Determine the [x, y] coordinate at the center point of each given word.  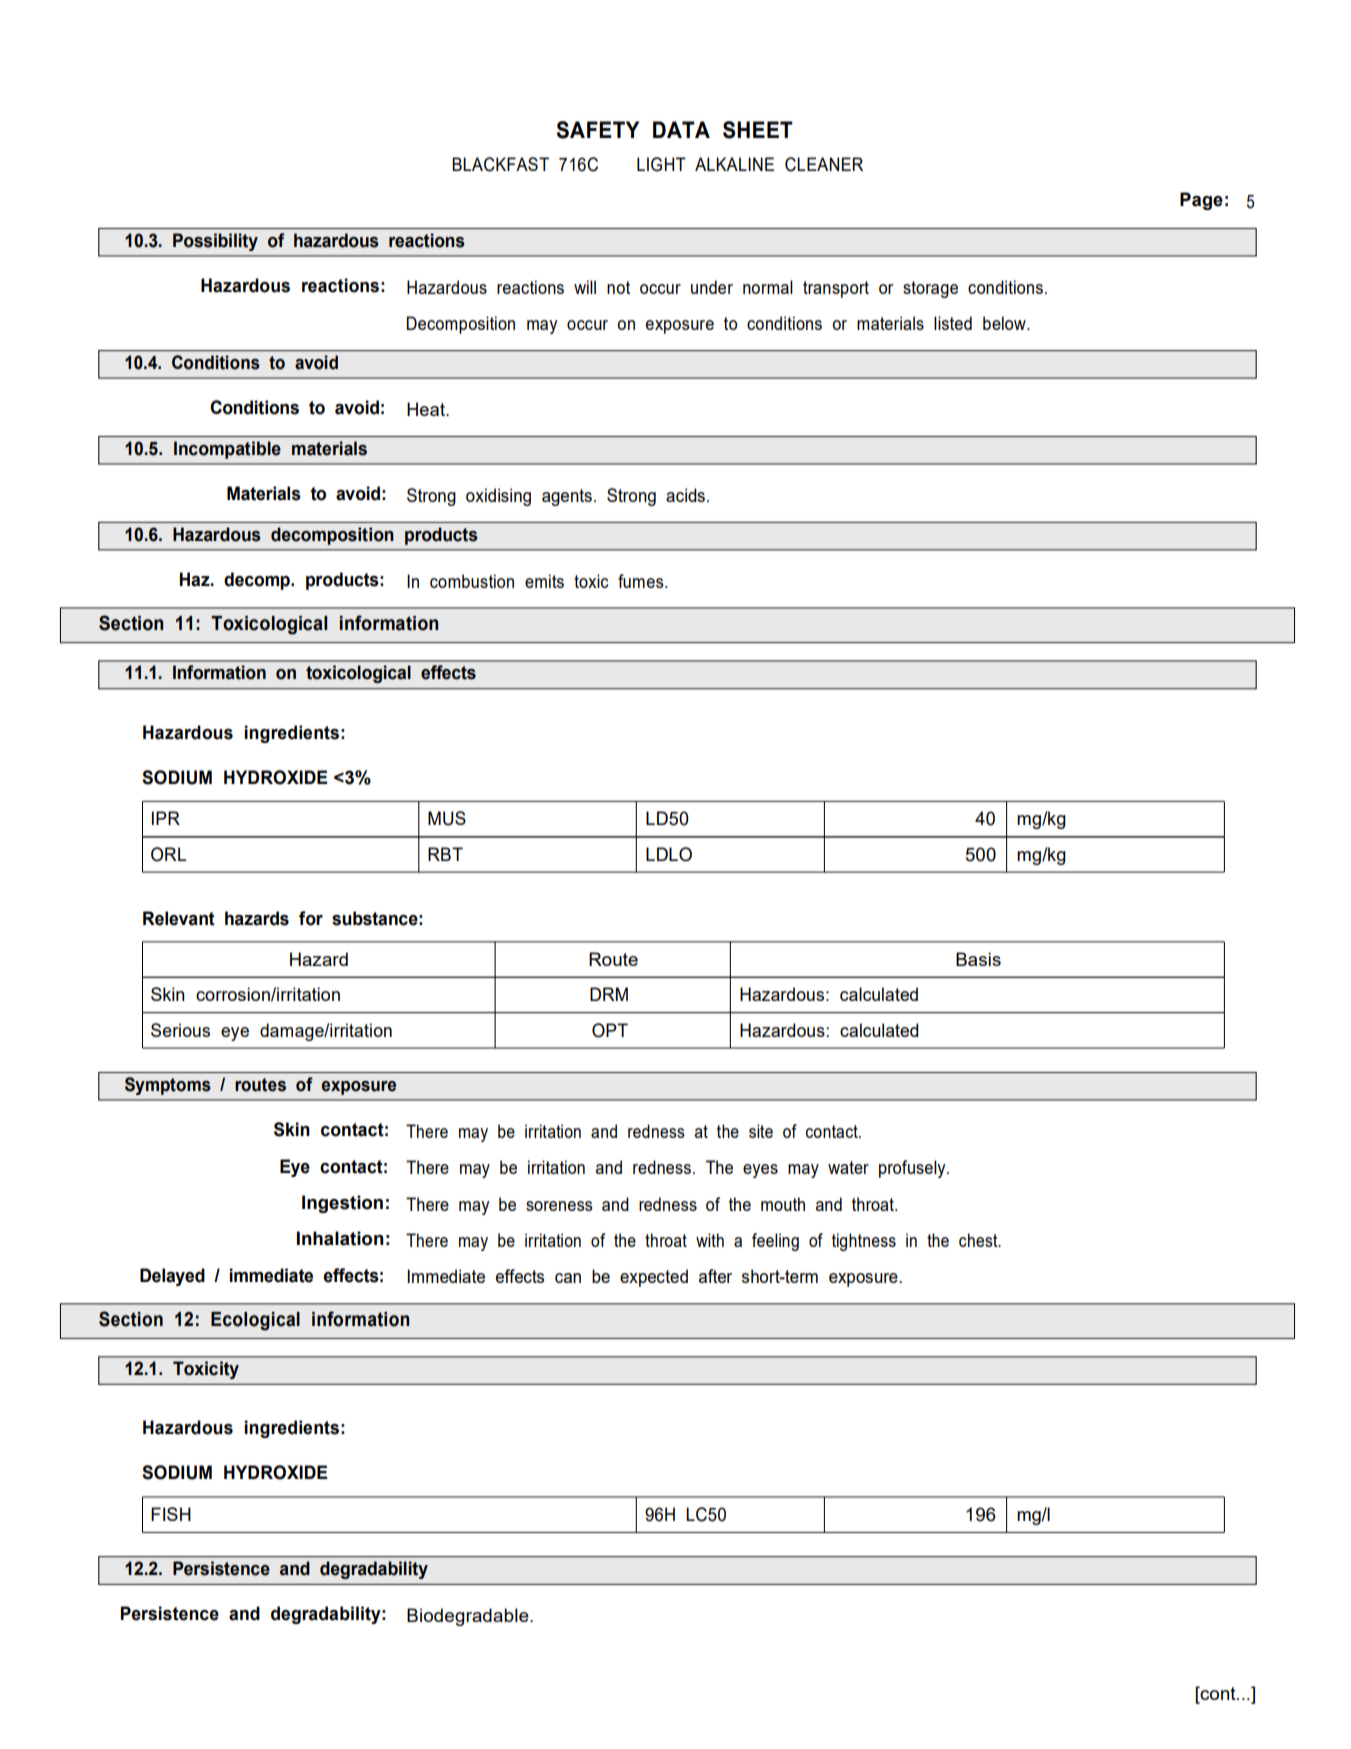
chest [979, 1240]
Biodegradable [469, 1617]
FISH [171, 1514]
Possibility [215, 242]
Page [1201, 201]
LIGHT [661, 164]
